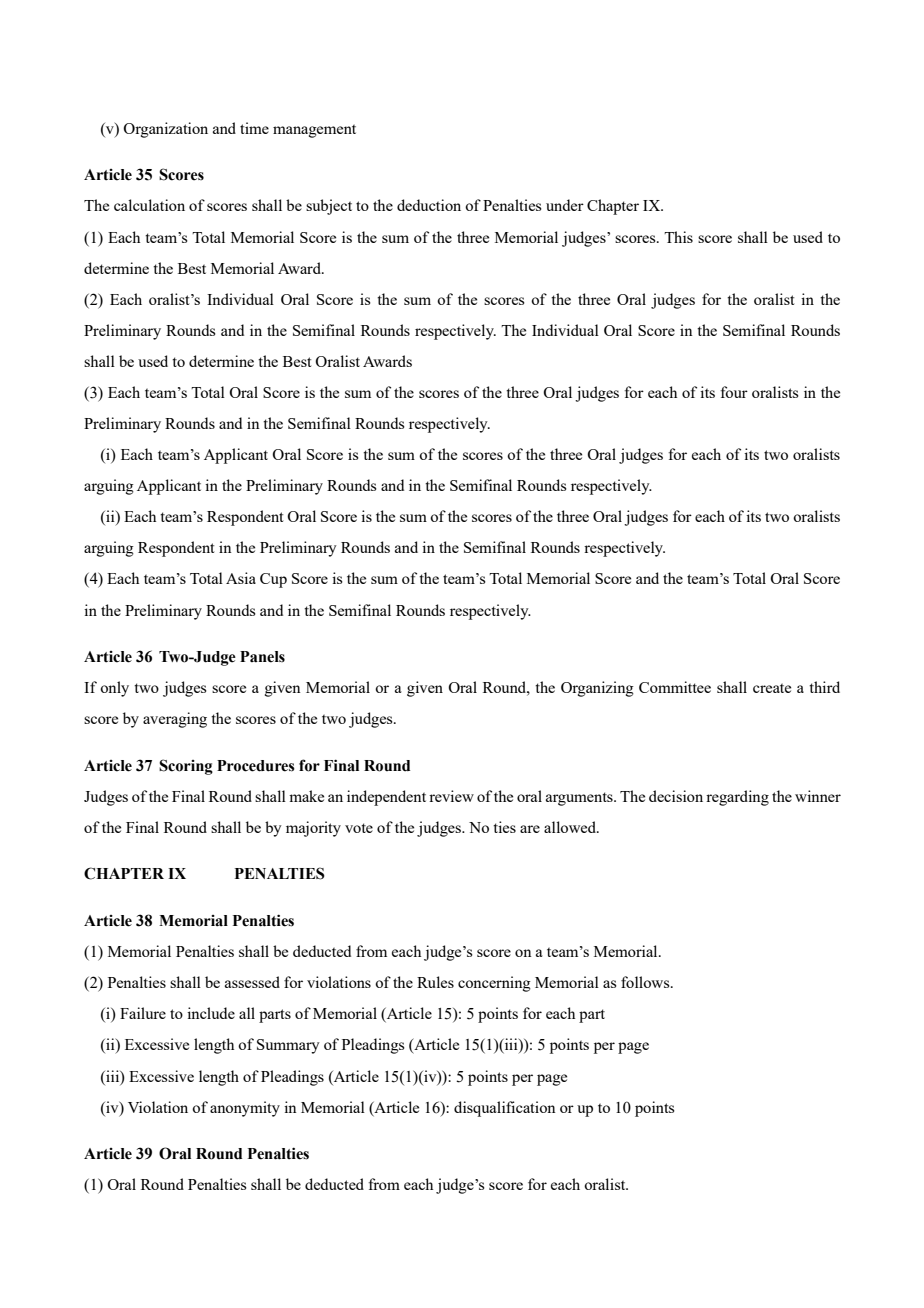 This page has width=924, height=1308. Describe the element at coordinates (241, 578) in the page. I see `Asia` at that location.
